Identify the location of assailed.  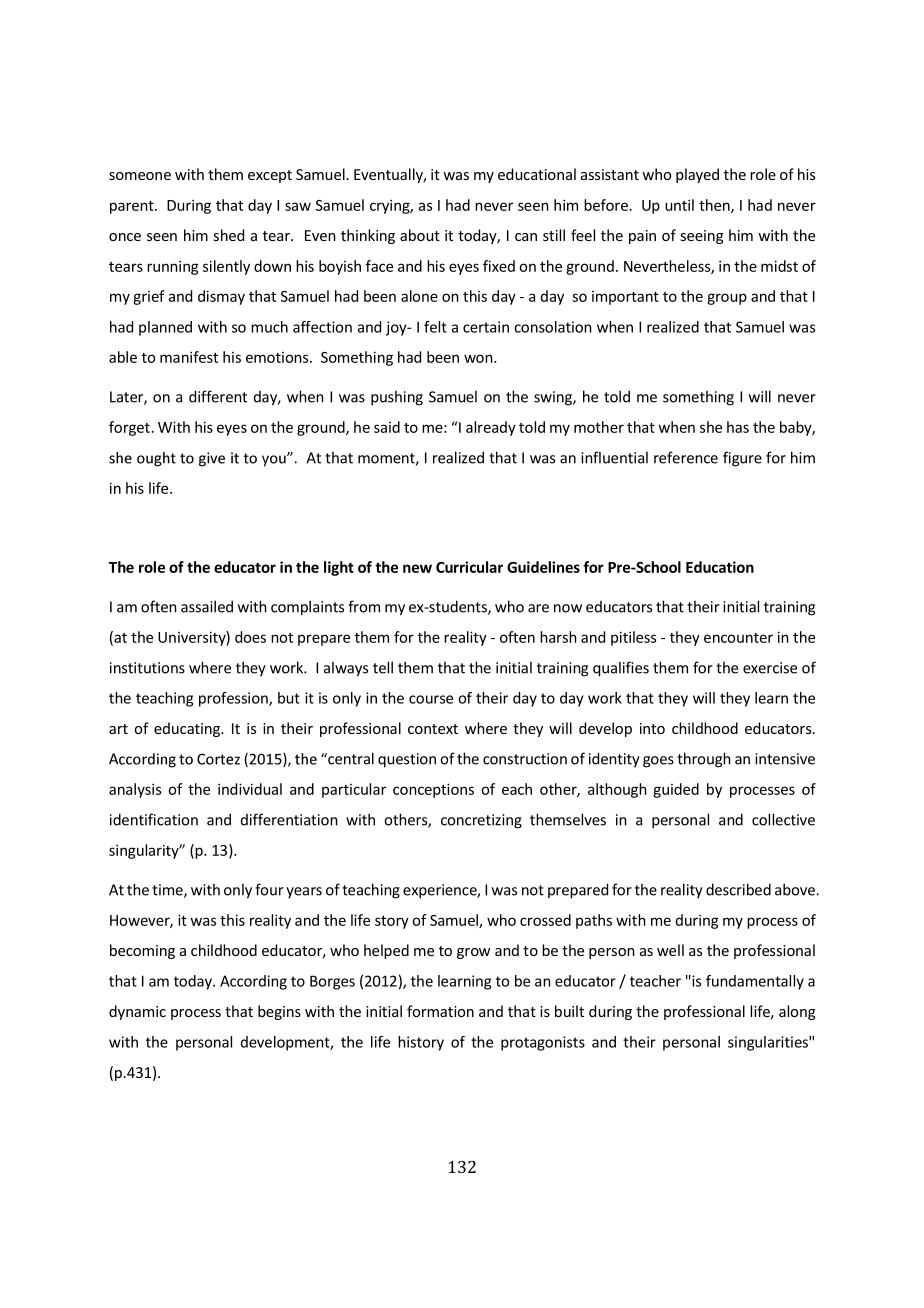
(207, 606).
